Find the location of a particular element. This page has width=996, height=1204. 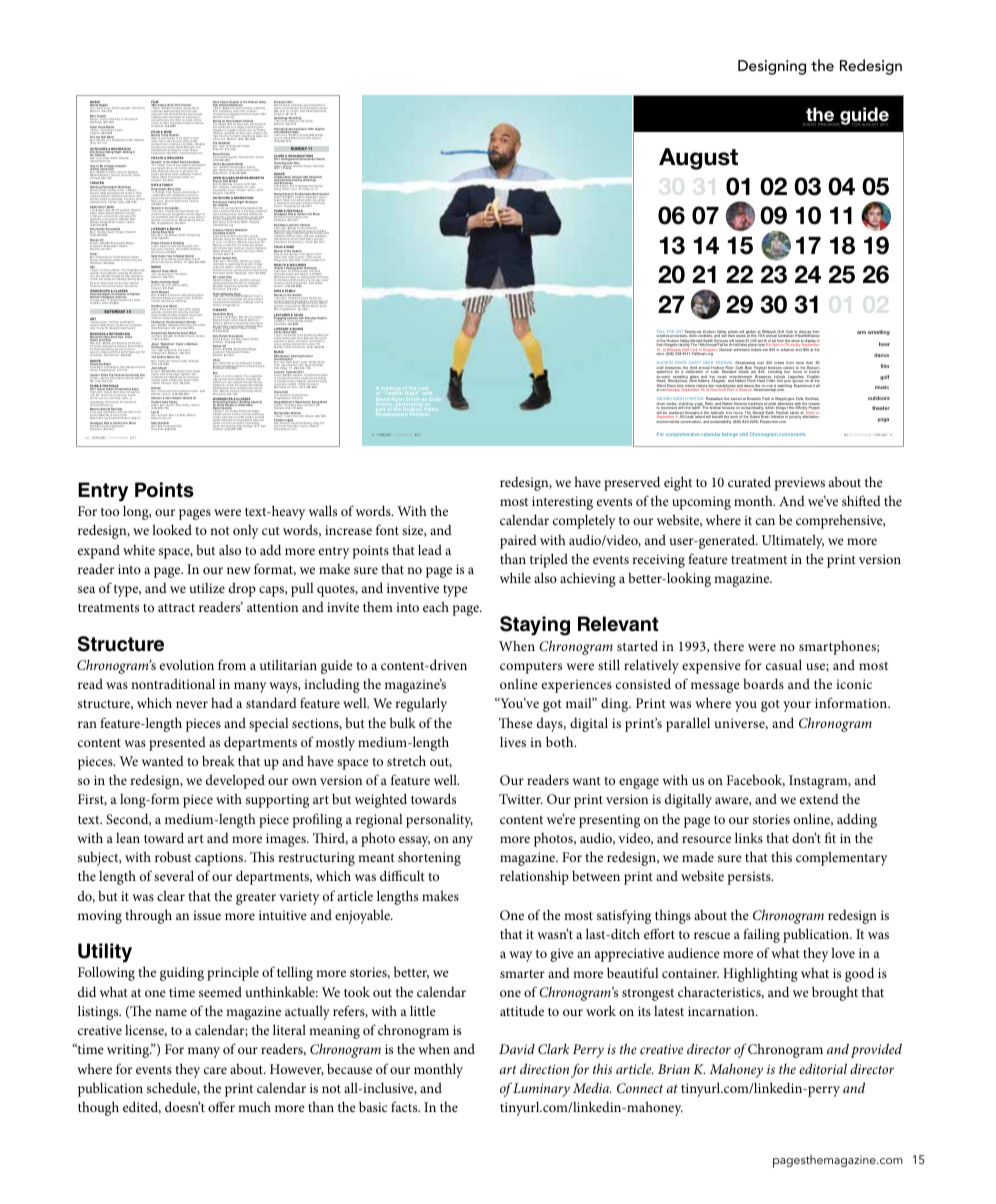

utilize is located at coordinates (207, 588).
